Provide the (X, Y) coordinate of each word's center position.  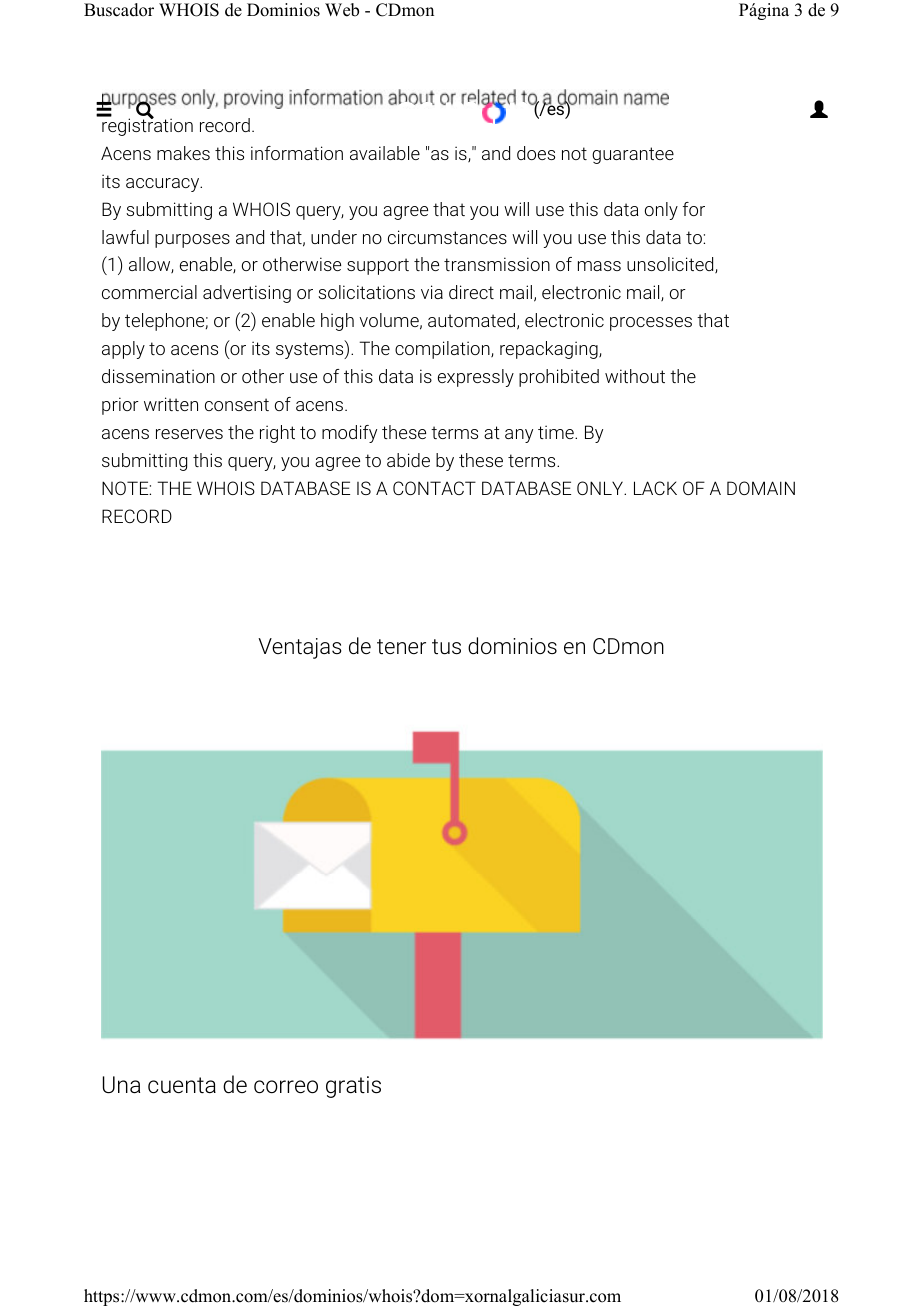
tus (446, 647)
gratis (353, 1087)
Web (342, 10)
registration (146, 126)
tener (401, 646)
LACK (655, 488)
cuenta (182, 1085)
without (635, 376)
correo (286, 1087)
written (171, 404)
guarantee (633, 155)
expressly (476, 378)
